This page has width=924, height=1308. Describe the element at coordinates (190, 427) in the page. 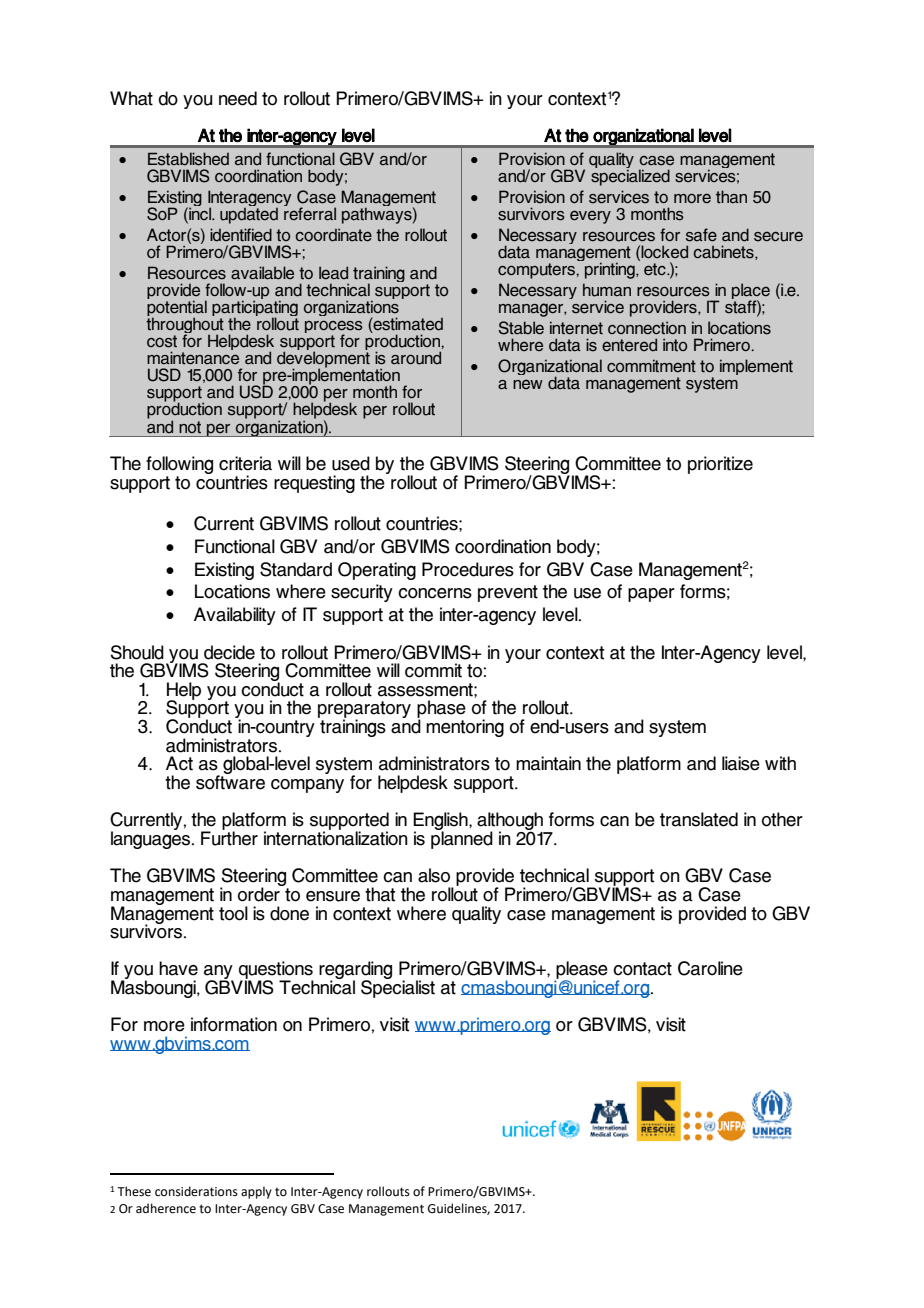

I see `not` at that location.
